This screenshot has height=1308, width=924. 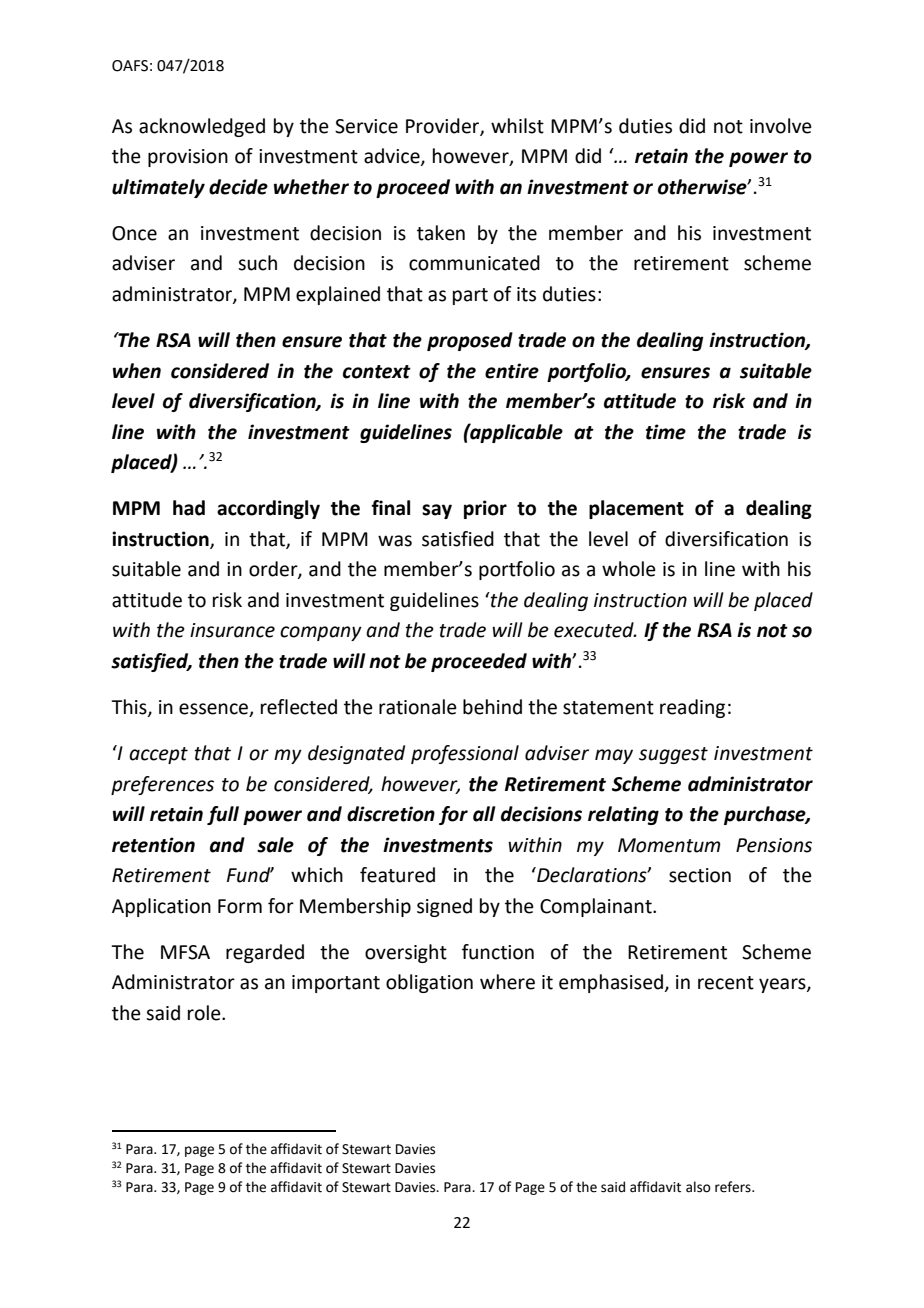 What do you see at coordinates (636, 509) in the screenshot?
I see `placement` at bounding box center [636, 509].
